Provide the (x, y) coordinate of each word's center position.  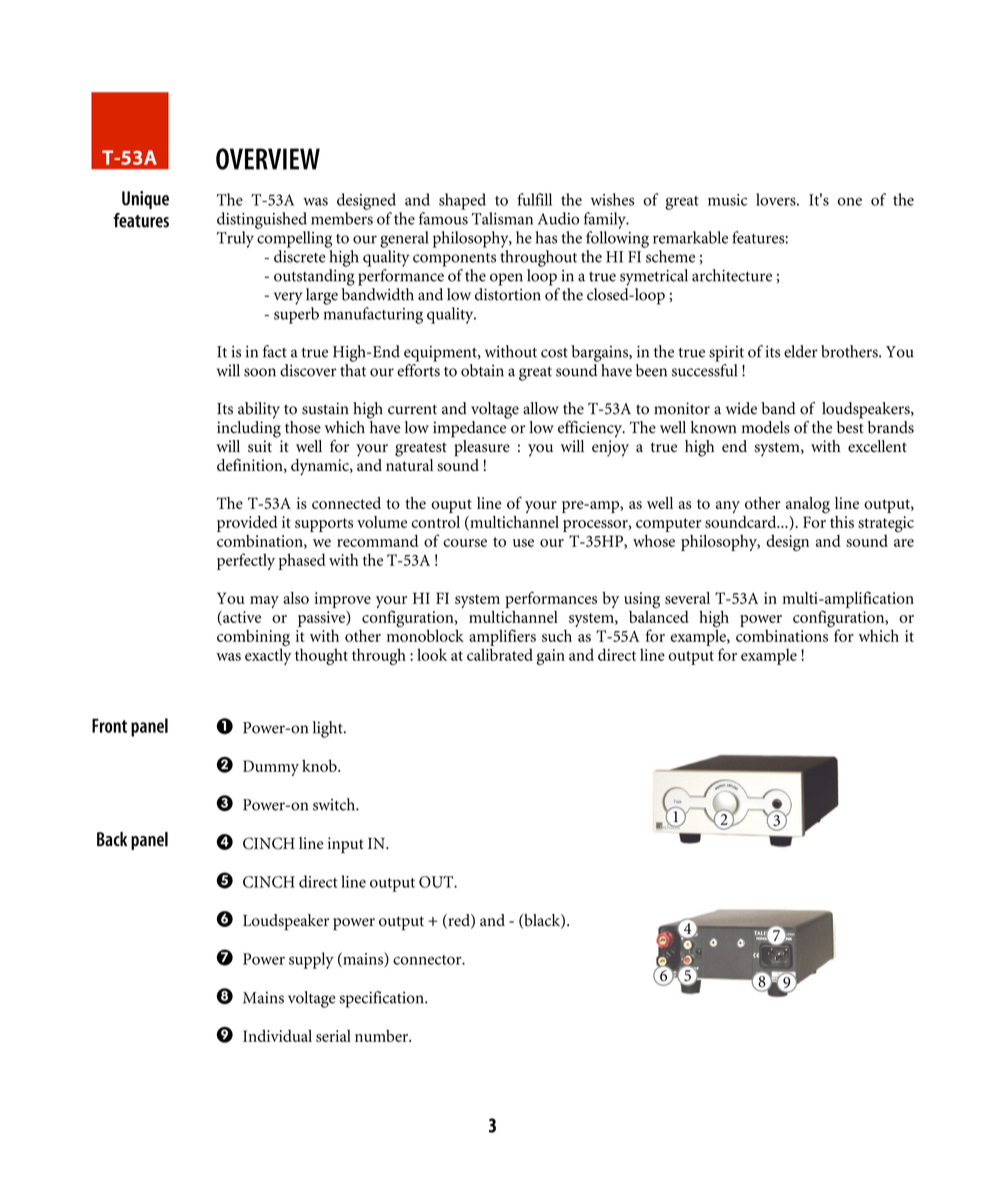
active (241, 618)
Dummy (271, 768)
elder (801, 351)
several (687, 598)
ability (259, 410)
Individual (277, 1035)
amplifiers (502, 637)
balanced (659, 615)
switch (335, 804)
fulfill (534, 199)
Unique (145, 200)
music (727, 200)
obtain (482, 370)
